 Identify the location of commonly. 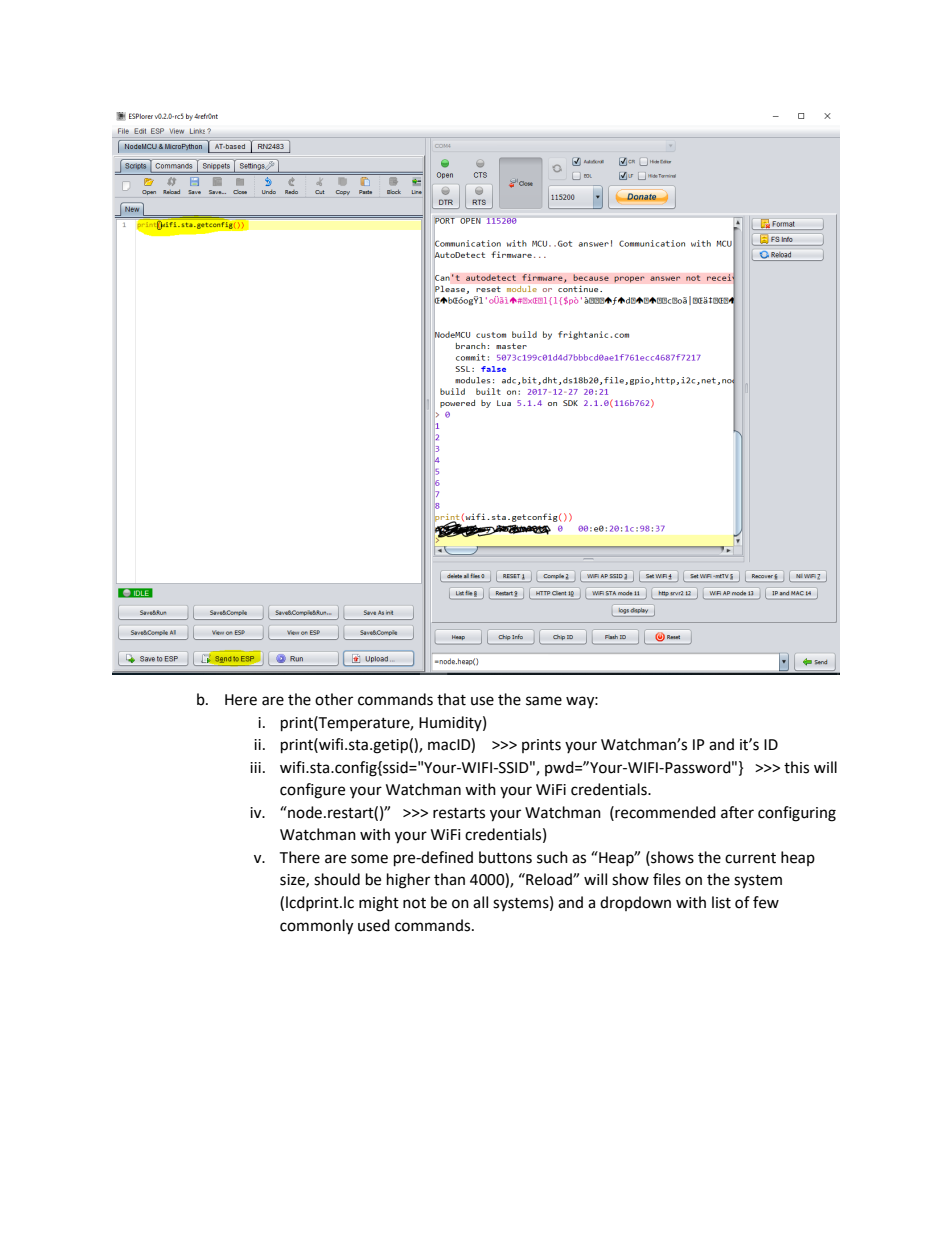
(316, 927).
